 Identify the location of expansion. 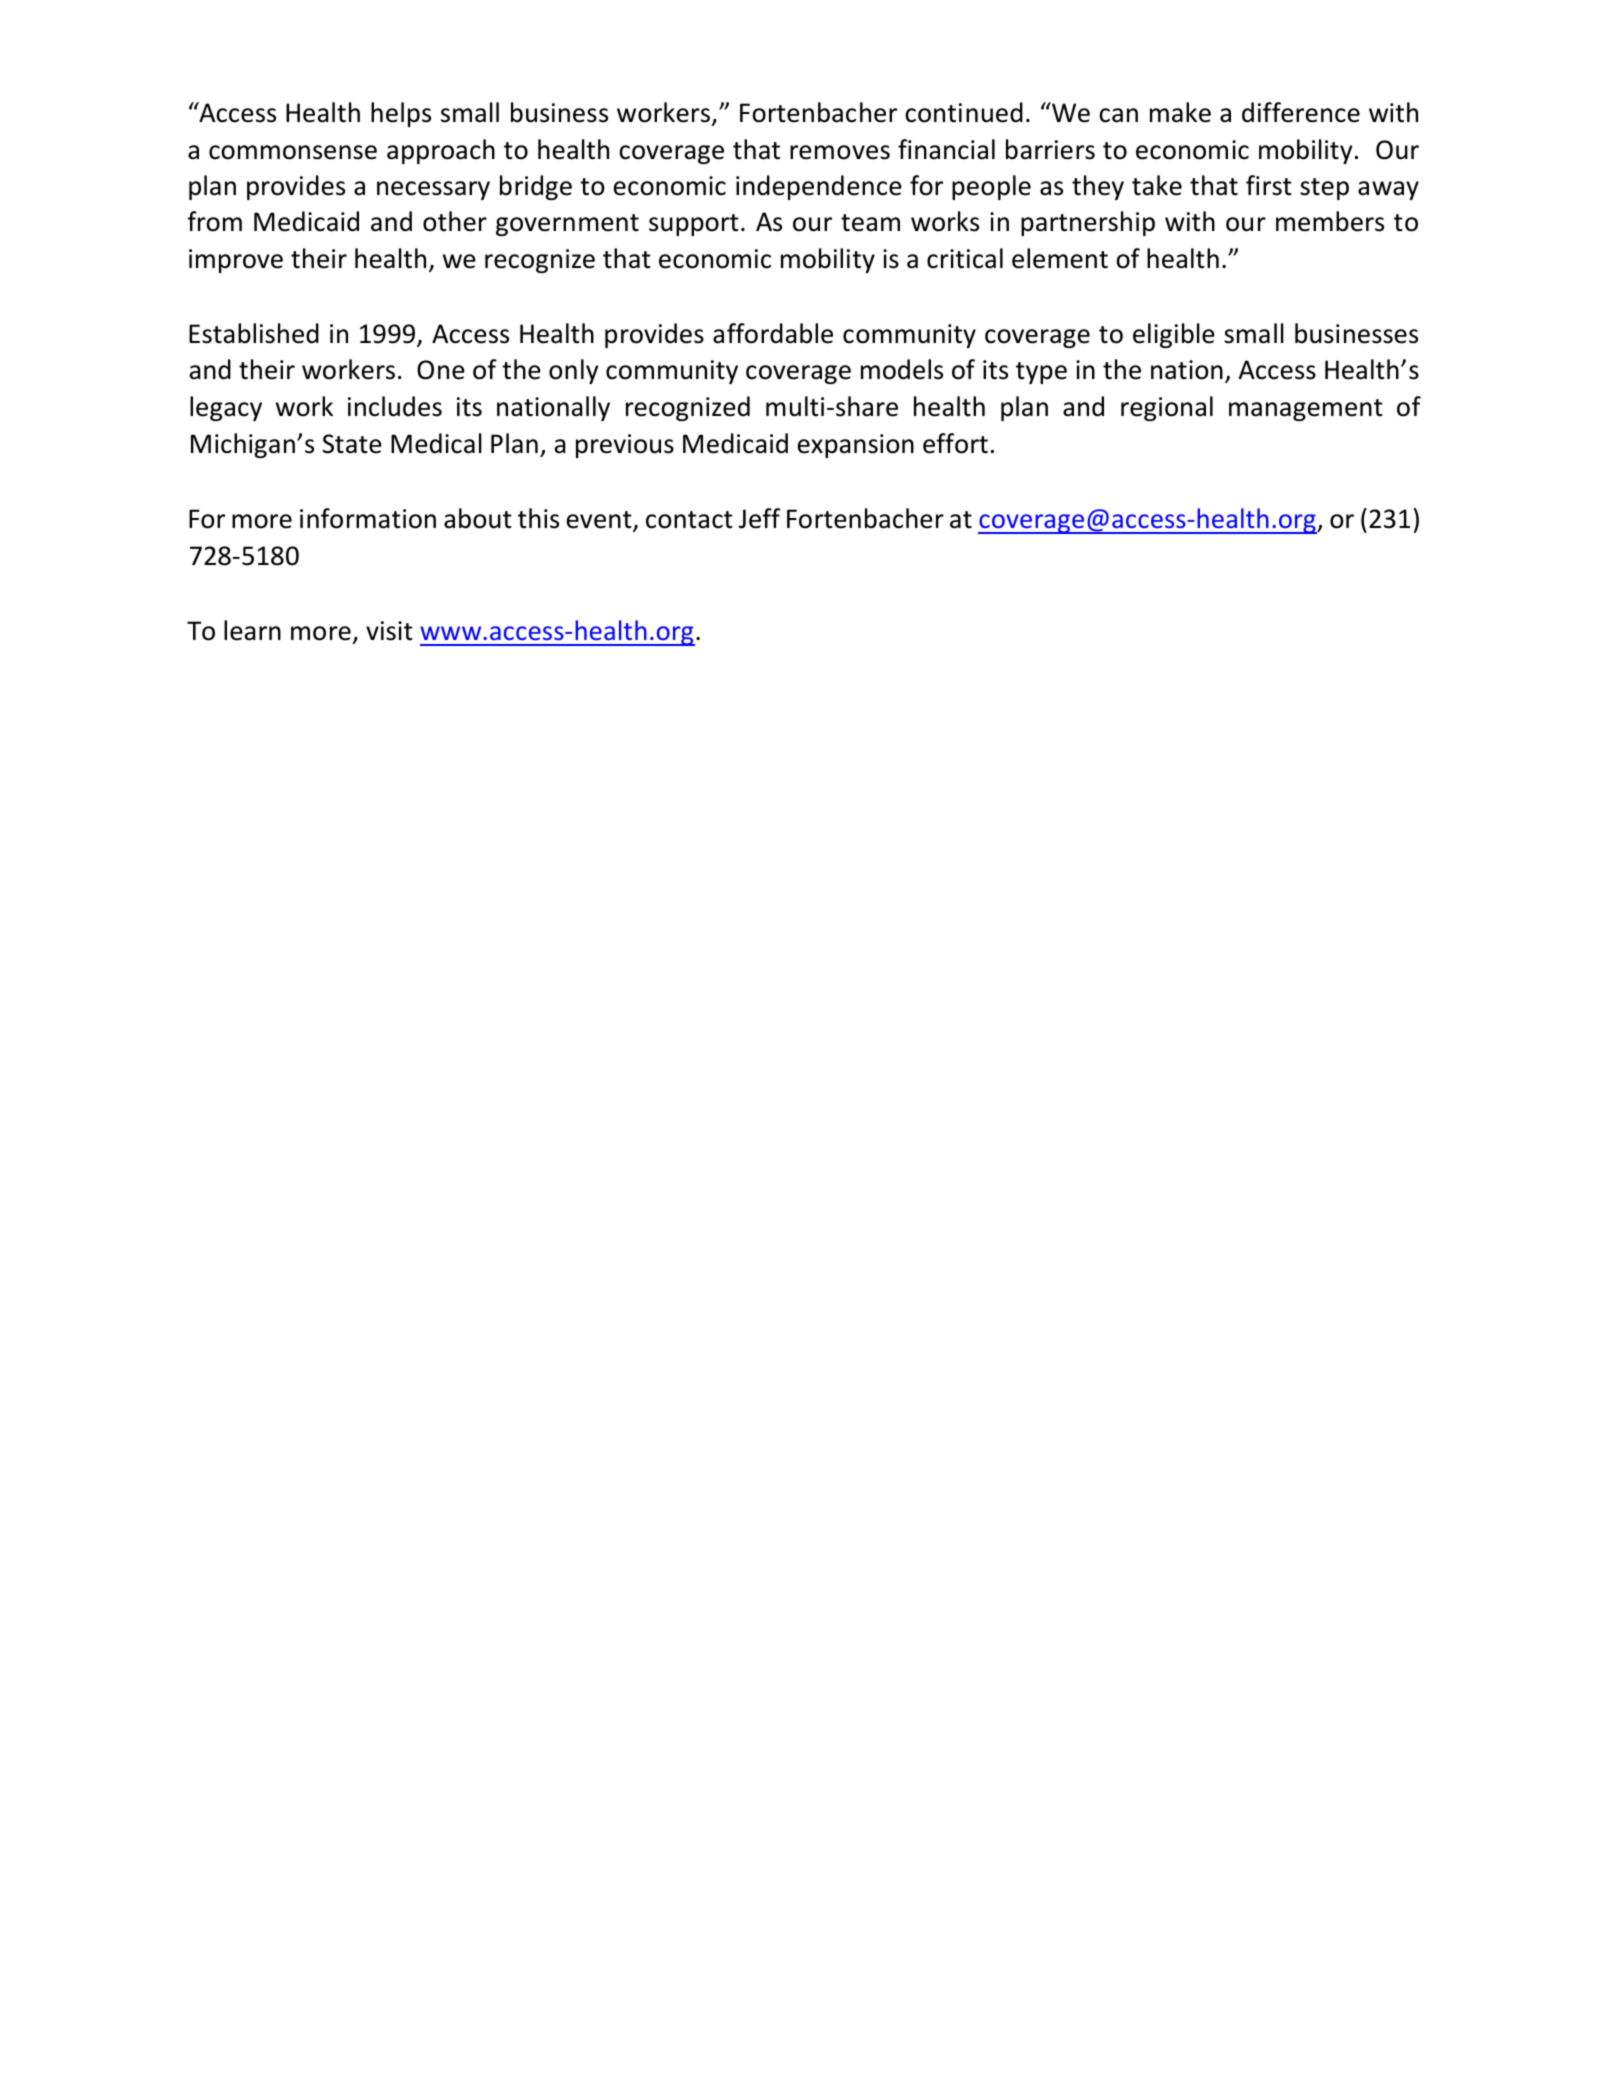
(856, 446).
